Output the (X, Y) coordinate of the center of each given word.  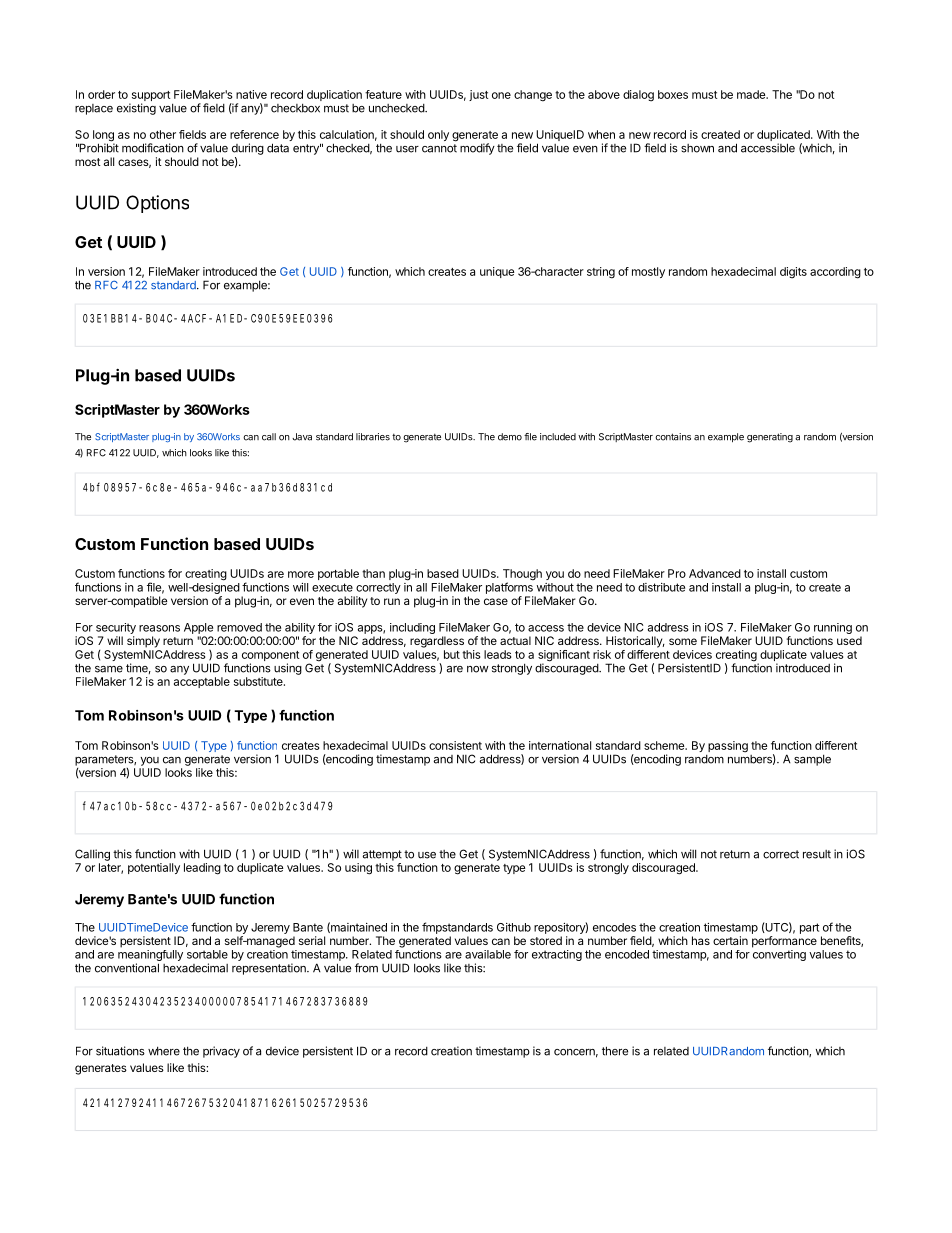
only (438, 135)
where (164, 1051)
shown (697, 148)
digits (793, 273)
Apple (198, 628)
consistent (455, 745)
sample (812, 760)
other (163, 134)
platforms (509, 587)
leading (202, 869)
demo (510, 437)
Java (302, 437)
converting (779, 955)
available (488, 954)
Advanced (715, 573)
